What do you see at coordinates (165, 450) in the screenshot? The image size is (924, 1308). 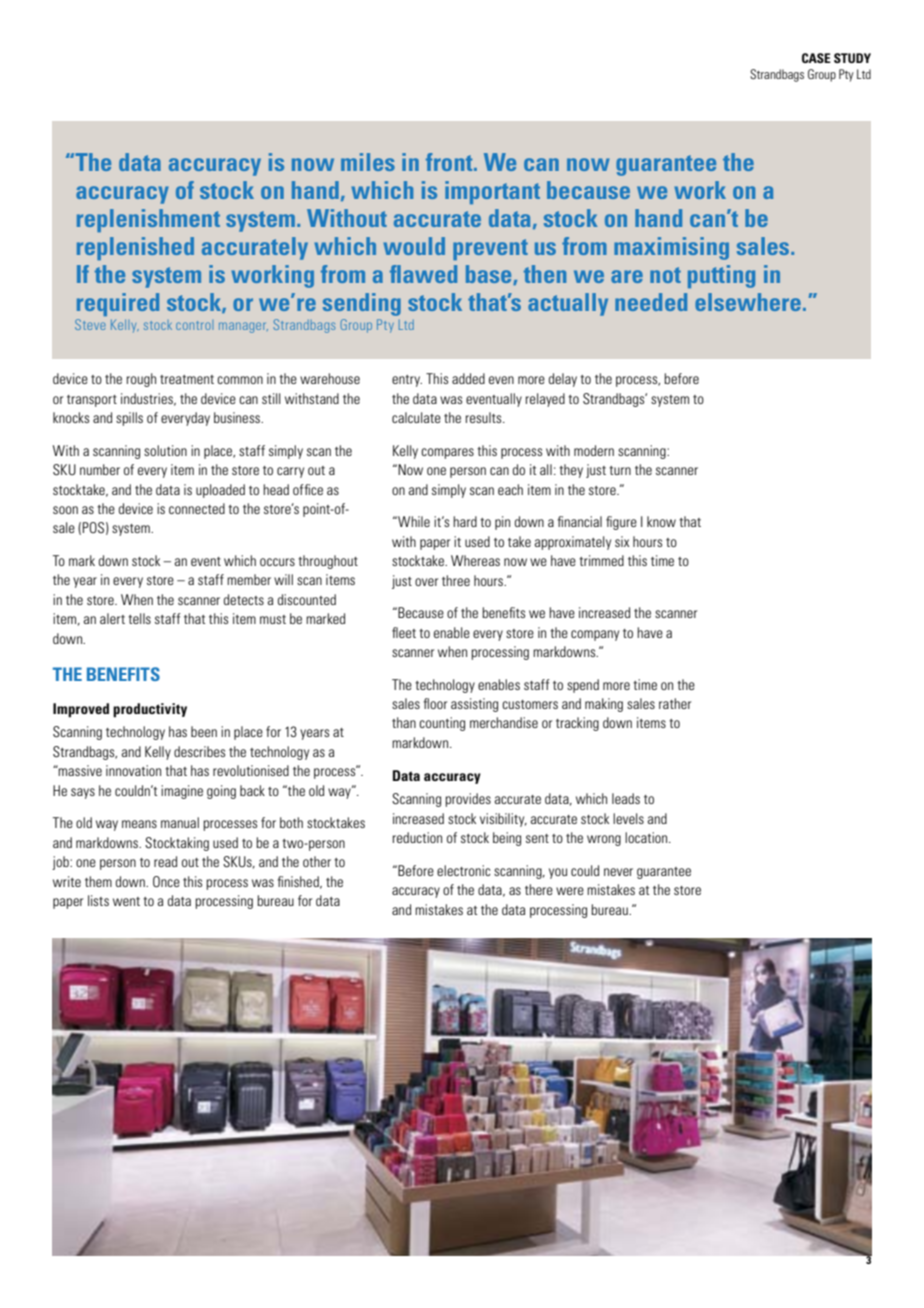 I see `solution` at bounding box center [165, 450].
